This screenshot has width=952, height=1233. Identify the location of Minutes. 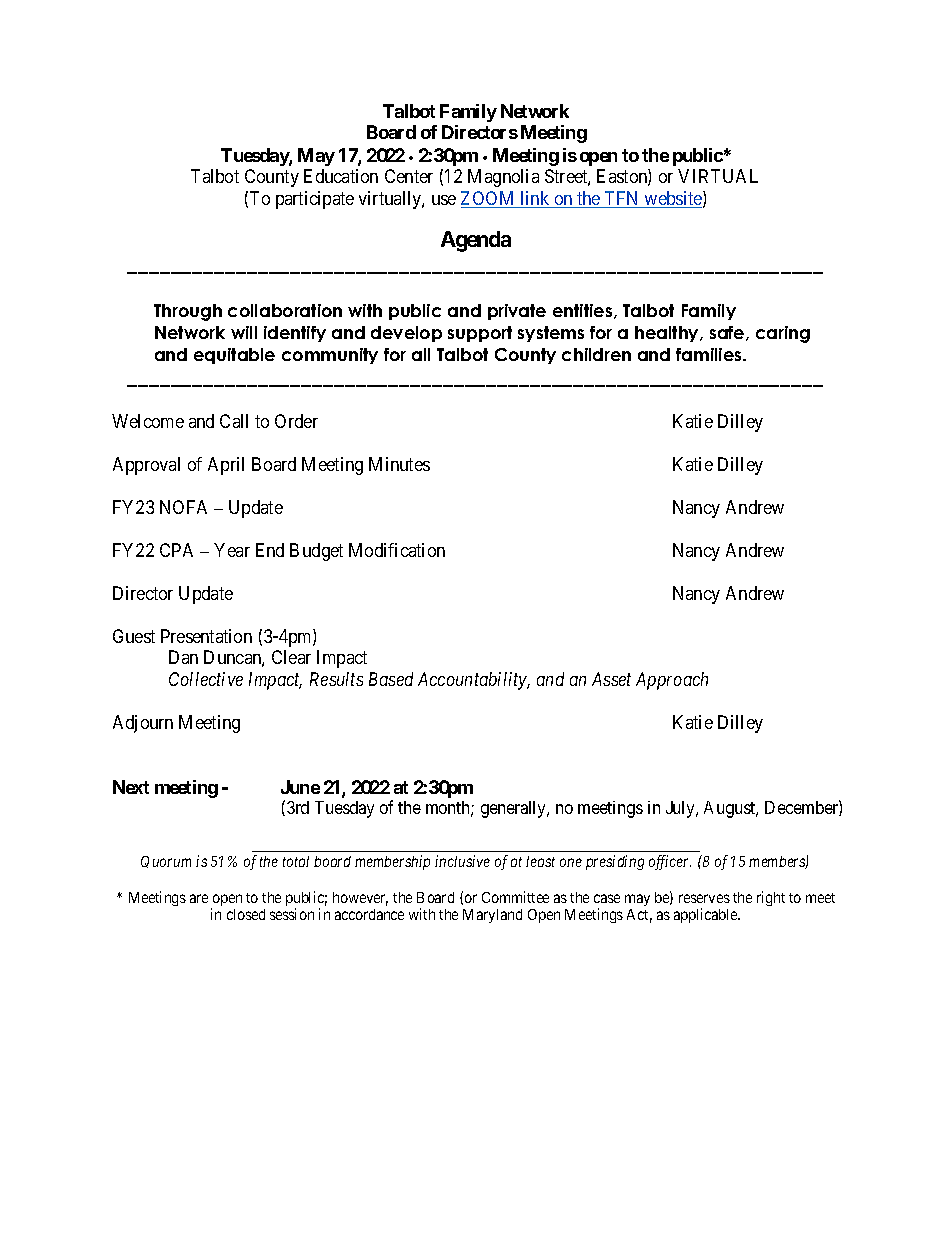
(399, 464).
